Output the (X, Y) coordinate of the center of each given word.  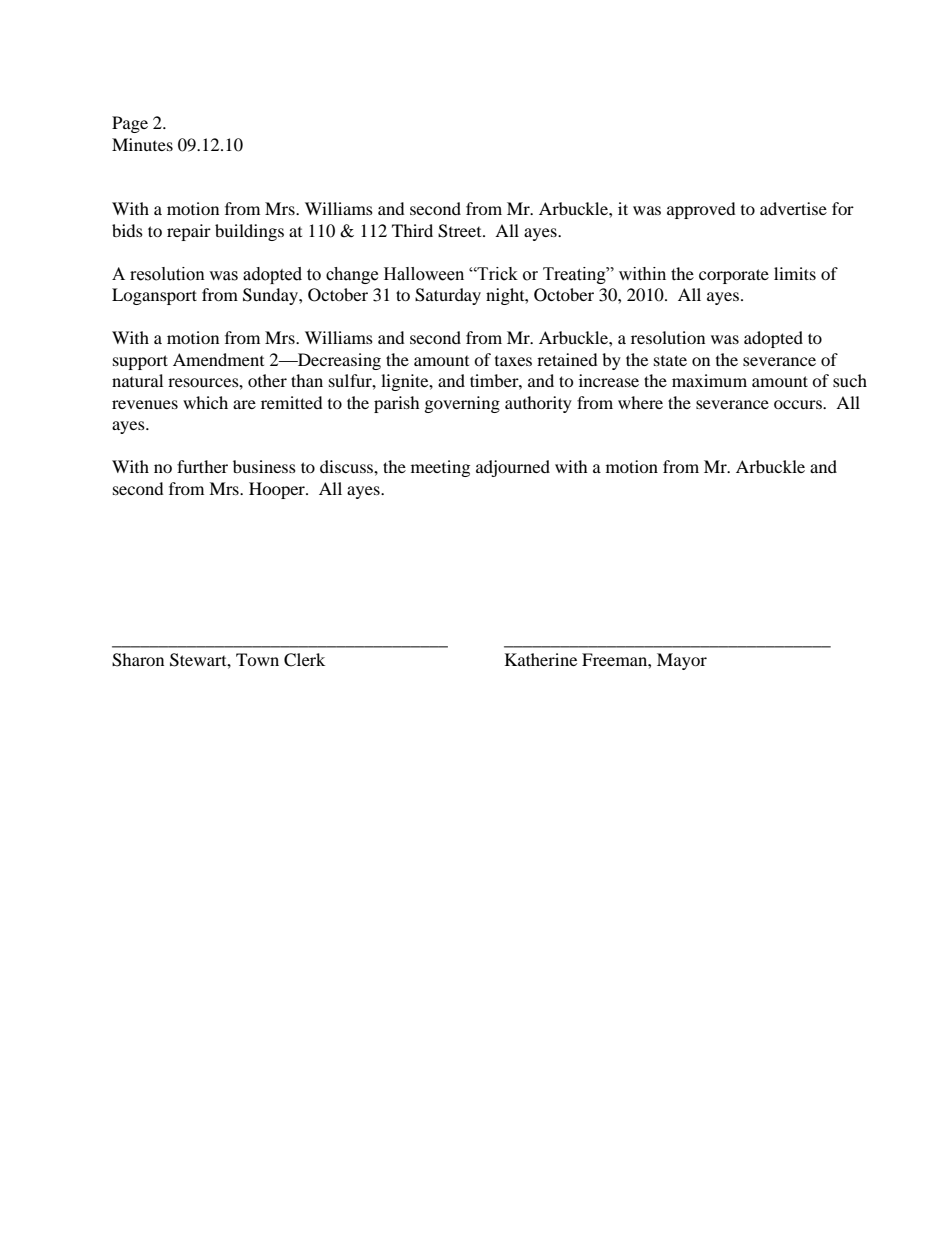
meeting (440, 468)
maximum (709, 380)
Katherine (541, 659)
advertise (793, 208)
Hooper (278, 490)
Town (257, 659)
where (640, 402)
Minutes (142, 144)
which (205, 402)
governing (462, 404)
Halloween (424, 274)
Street (461, 231)
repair (189, 232)
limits (795, 273)
